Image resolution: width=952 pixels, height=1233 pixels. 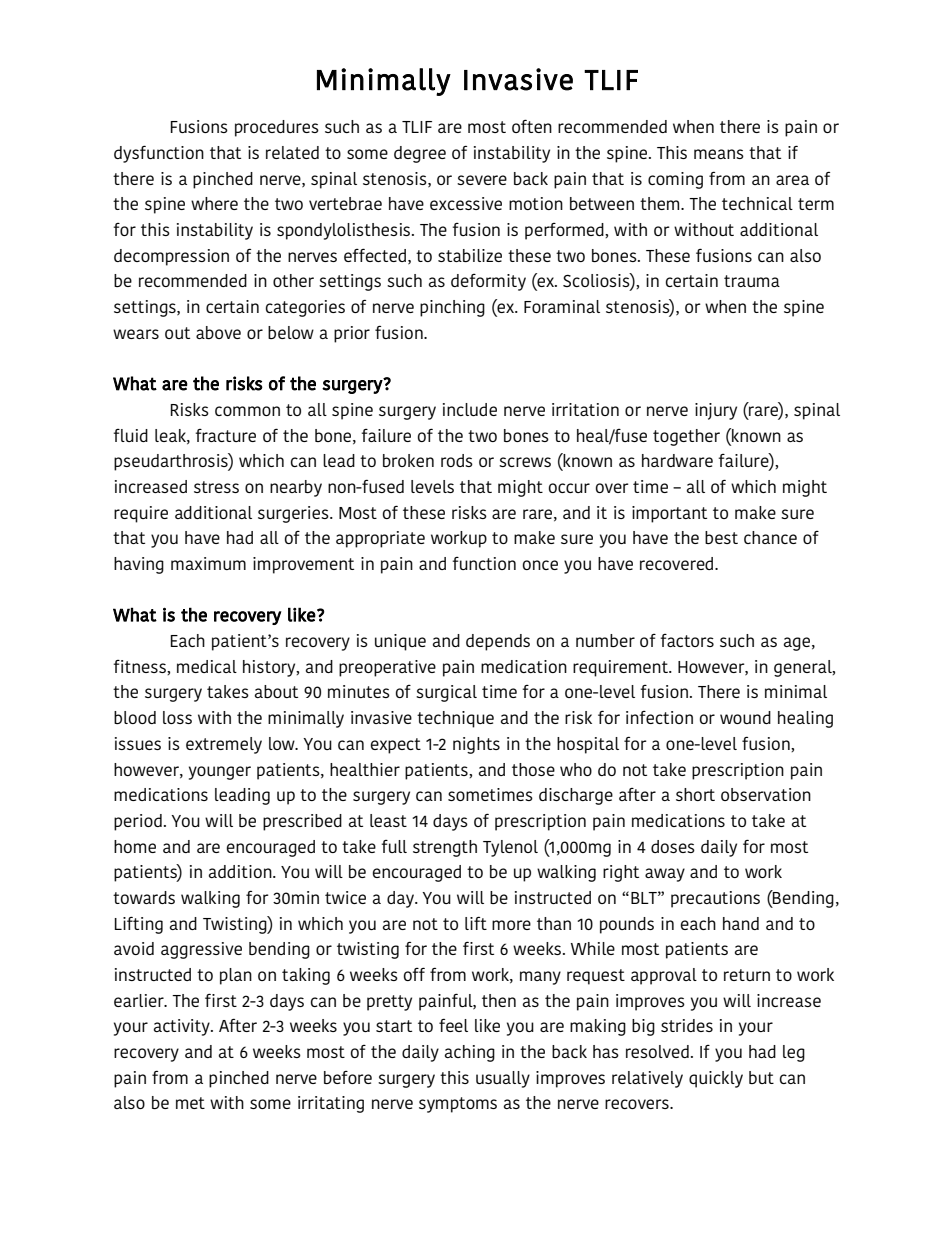 What do you see at coordinates (207, 666) in the screenshot?
I see `medical` at bounding box center [207, 666].
